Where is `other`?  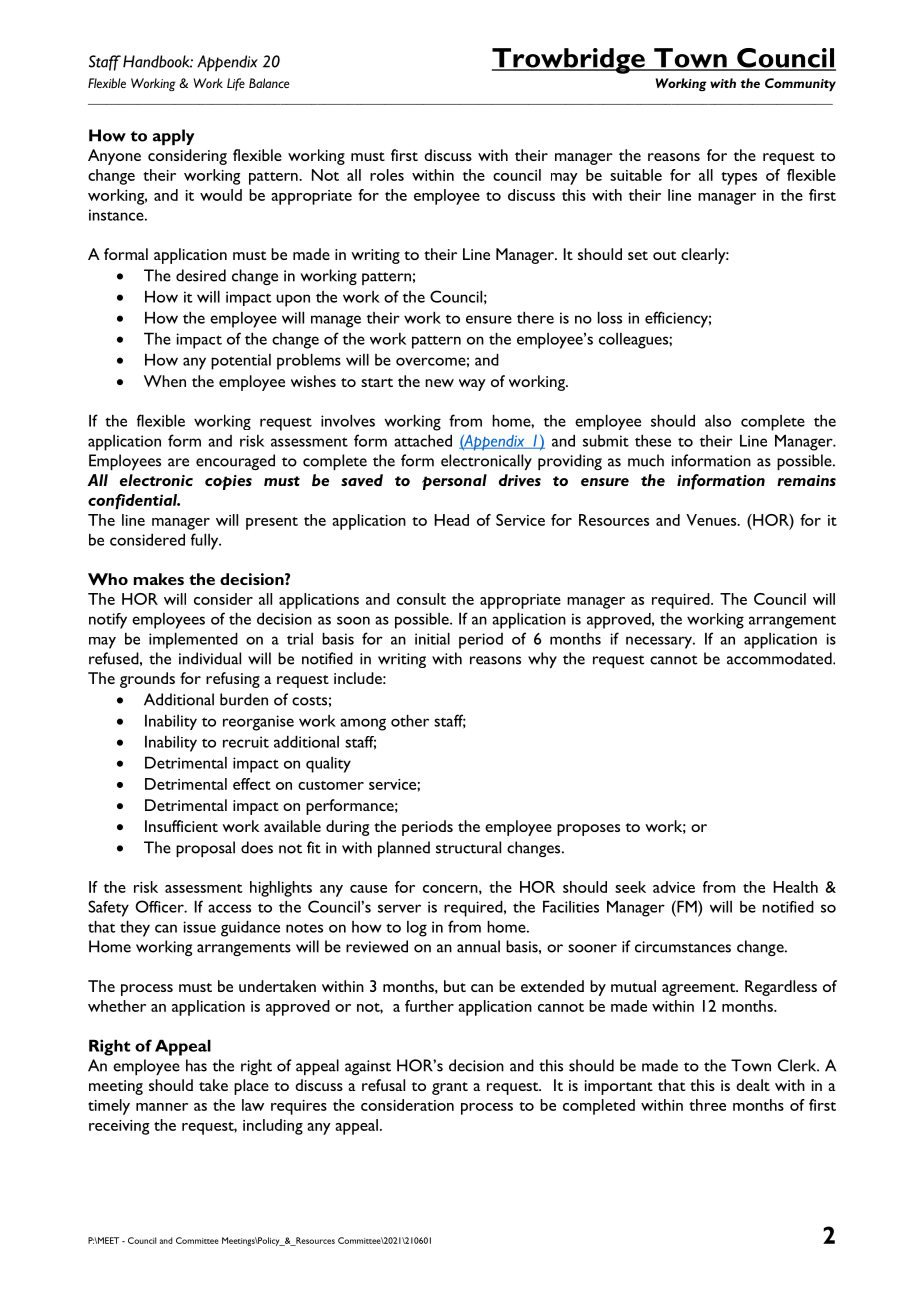 other is located at coordinates (410, 720).
